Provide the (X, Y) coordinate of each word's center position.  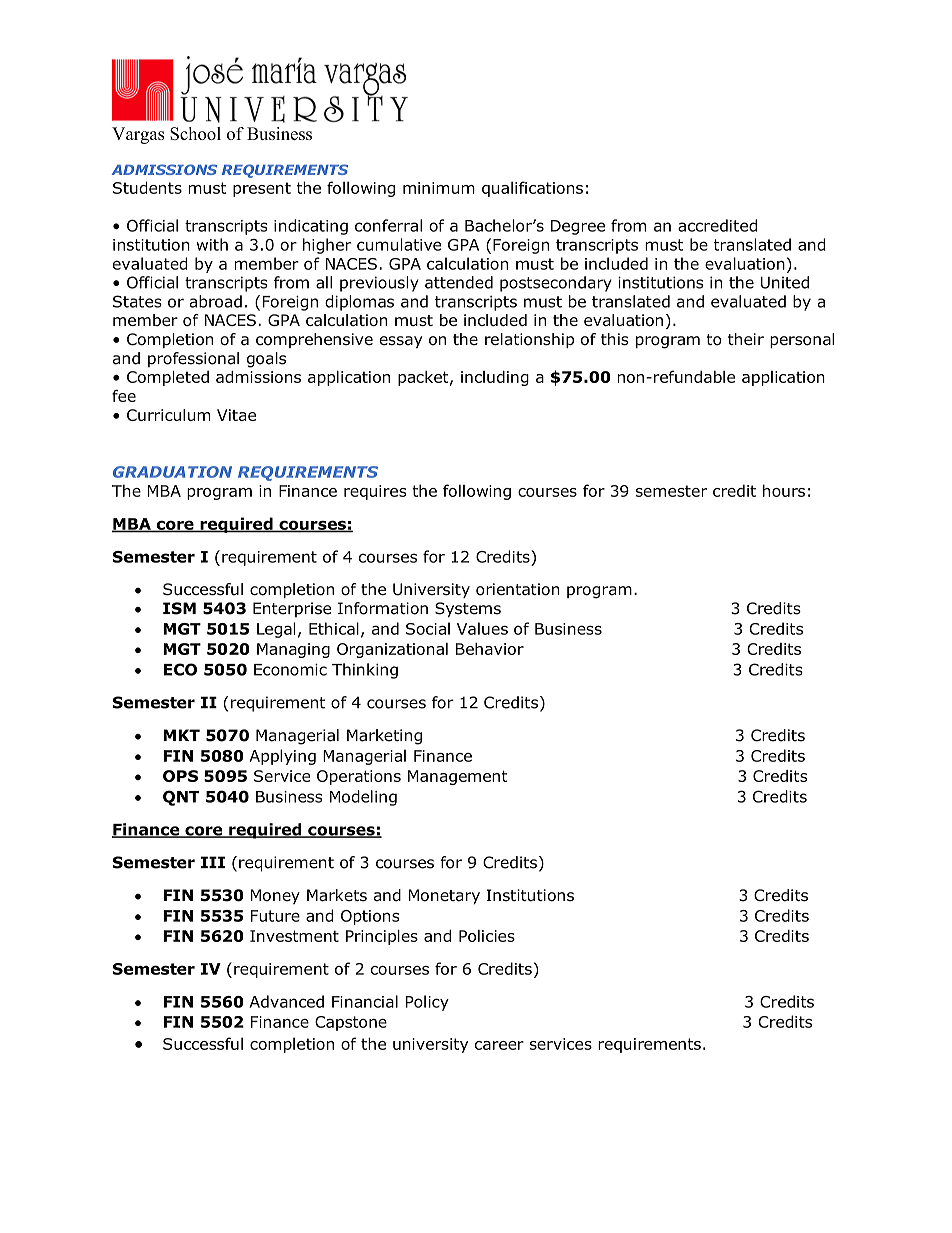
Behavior (490, 649)
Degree (578, 227)
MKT (182, 735)
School (195, 133)
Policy (427, 1003)
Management (457, 777)
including (495, 378)
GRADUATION (172, 472)
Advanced (287, 1001)
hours (784, 490)
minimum (439, 188)
